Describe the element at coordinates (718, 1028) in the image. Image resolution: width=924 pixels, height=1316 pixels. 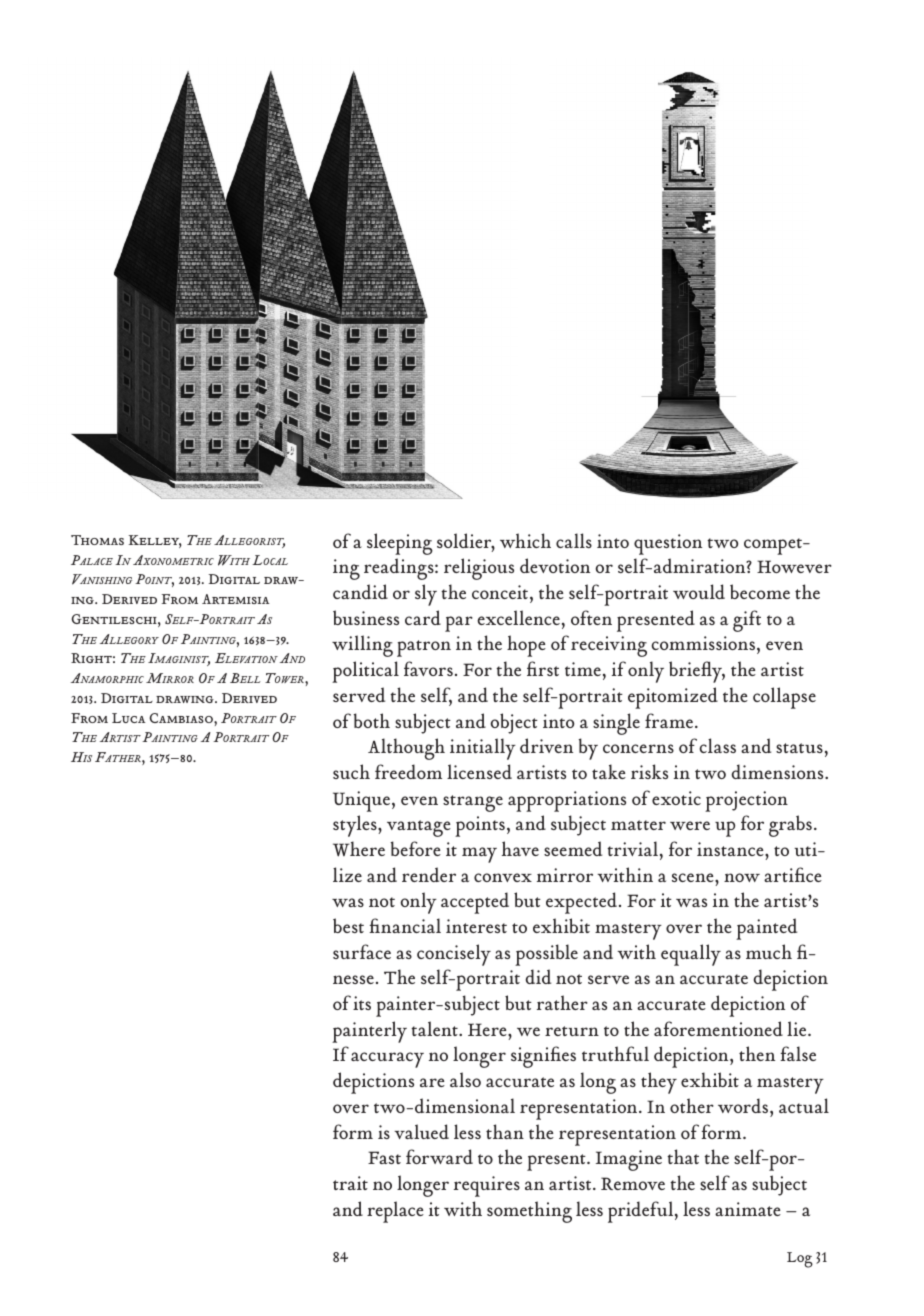
I see `aforementioned` at that location.
